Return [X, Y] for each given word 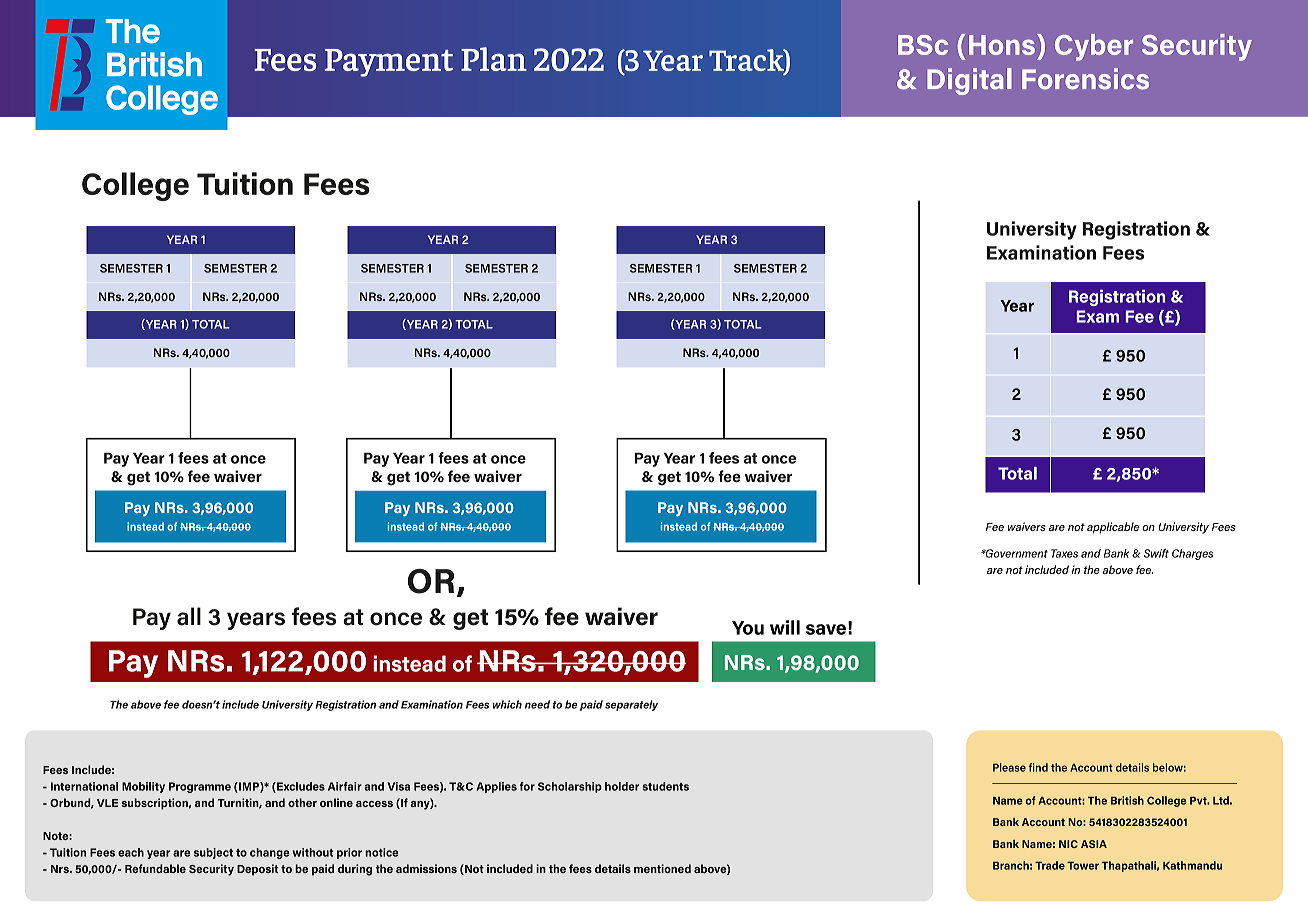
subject [213, 853]
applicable [1113, 528]
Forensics [1085, 79]
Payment [389, 63]
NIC [1068, 844]
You [748, 628]
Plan [494, 59]
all [189, 616]
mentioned [662, 868]
